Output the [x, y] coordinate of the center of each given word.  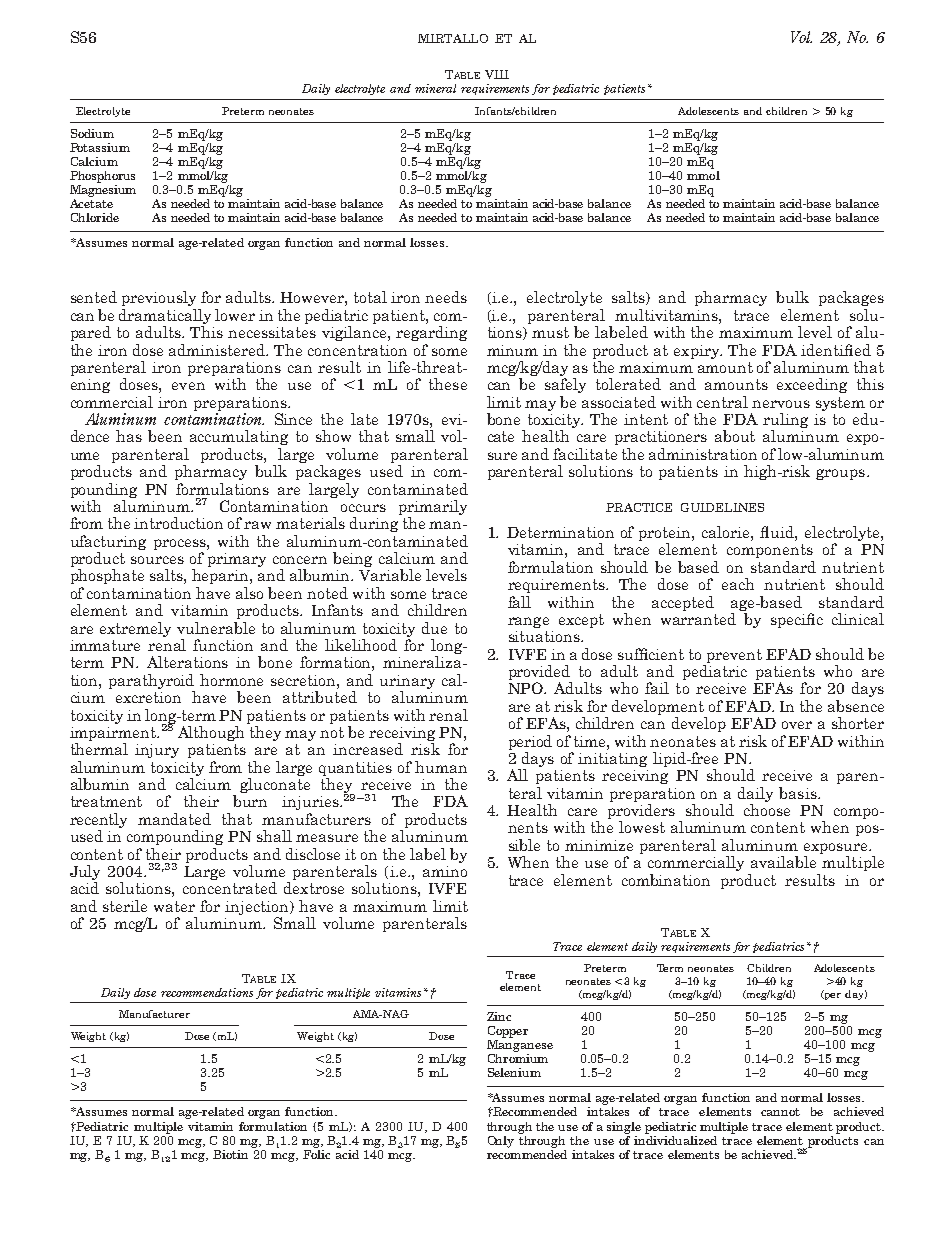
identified [836, 350]
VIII [497, 74]
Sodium [92, 133]
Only [501, 1142]
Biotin [230, 1154]
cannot [780, 1112]
